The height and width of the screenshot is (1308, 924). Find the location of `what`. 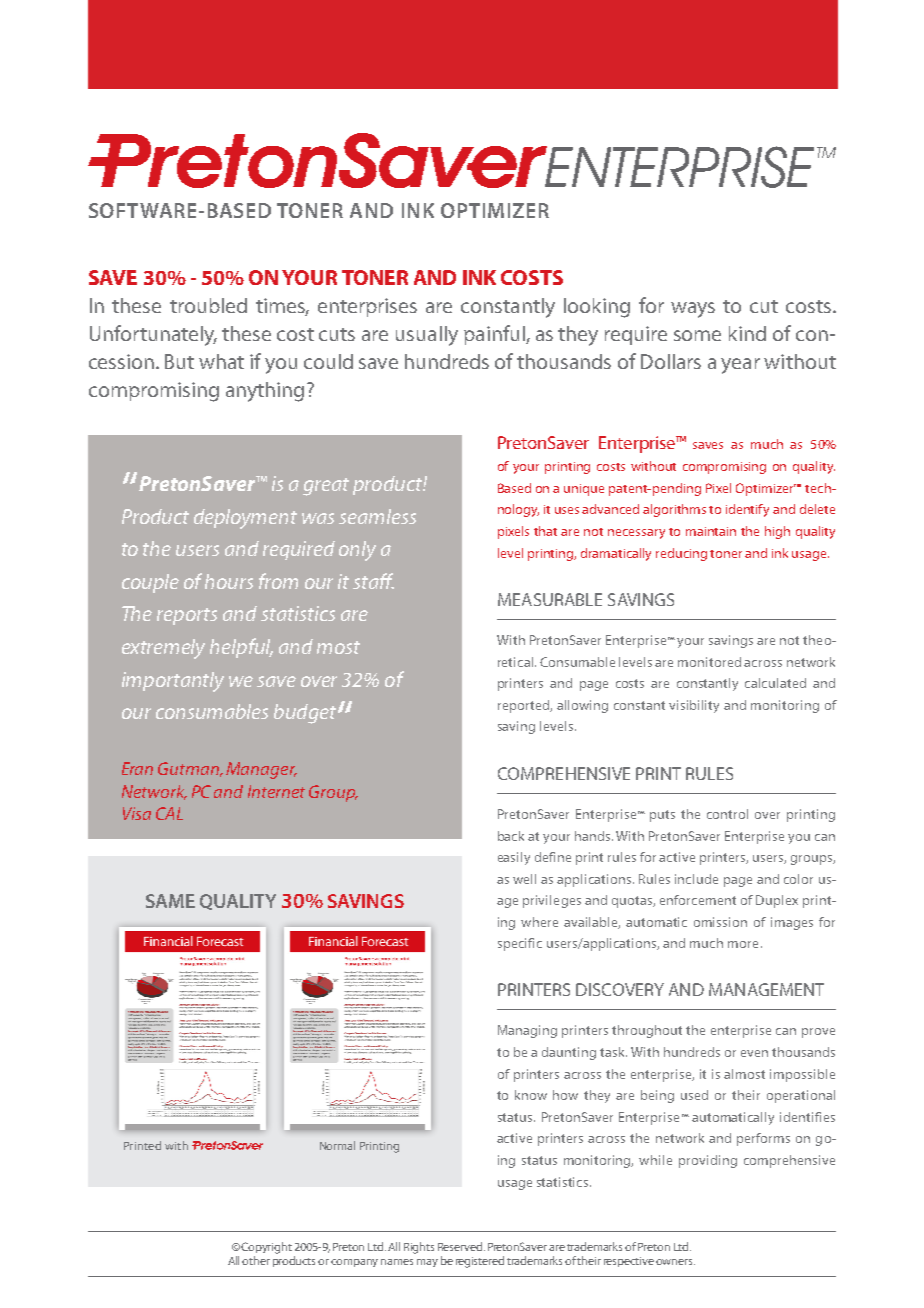

what is located at coordinates (221, 361).
